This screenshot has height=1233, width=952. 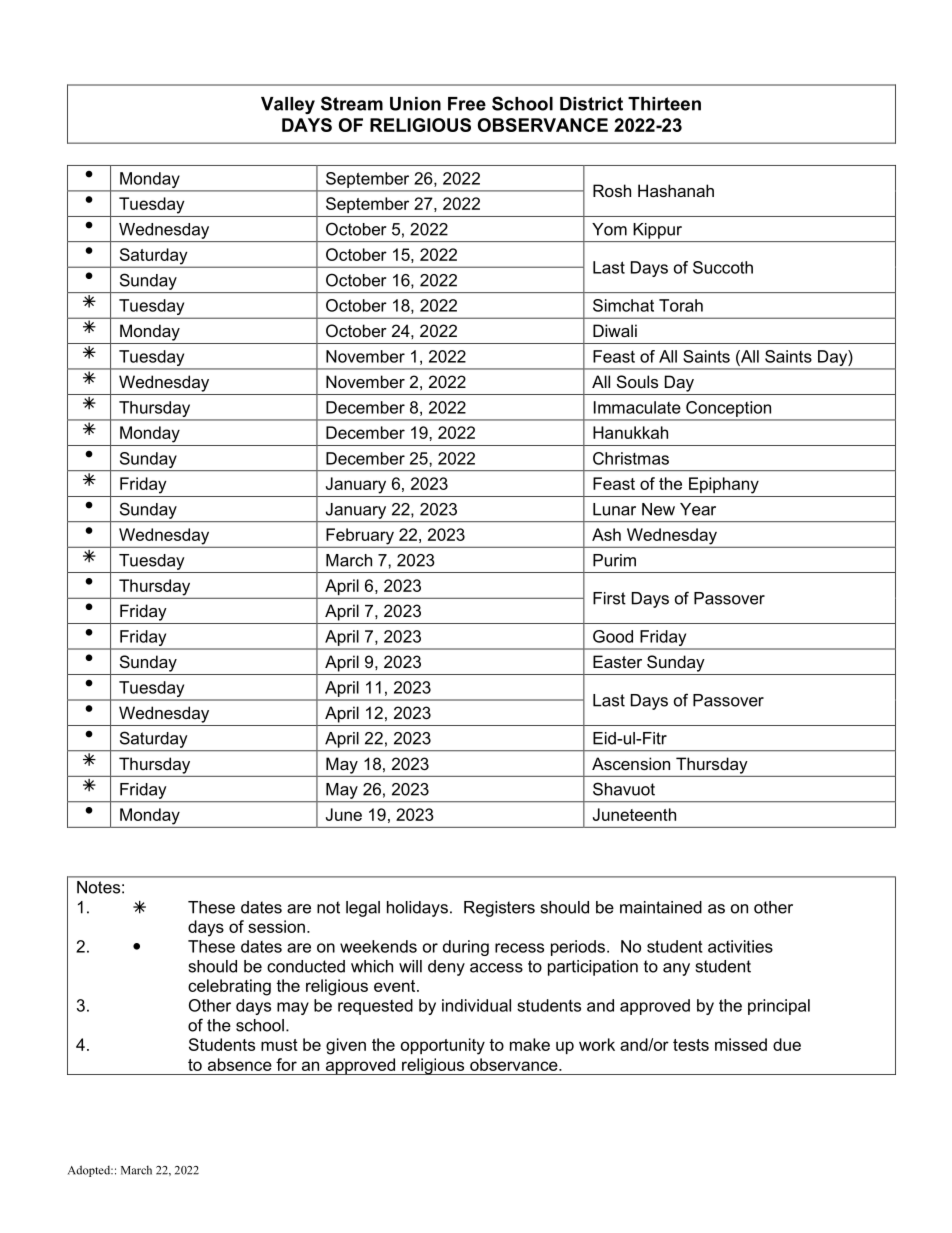 What do you see at coordinates (630, 432) in the screenshot?
I see `Hanukkah` at bounding box center [630, 432].
